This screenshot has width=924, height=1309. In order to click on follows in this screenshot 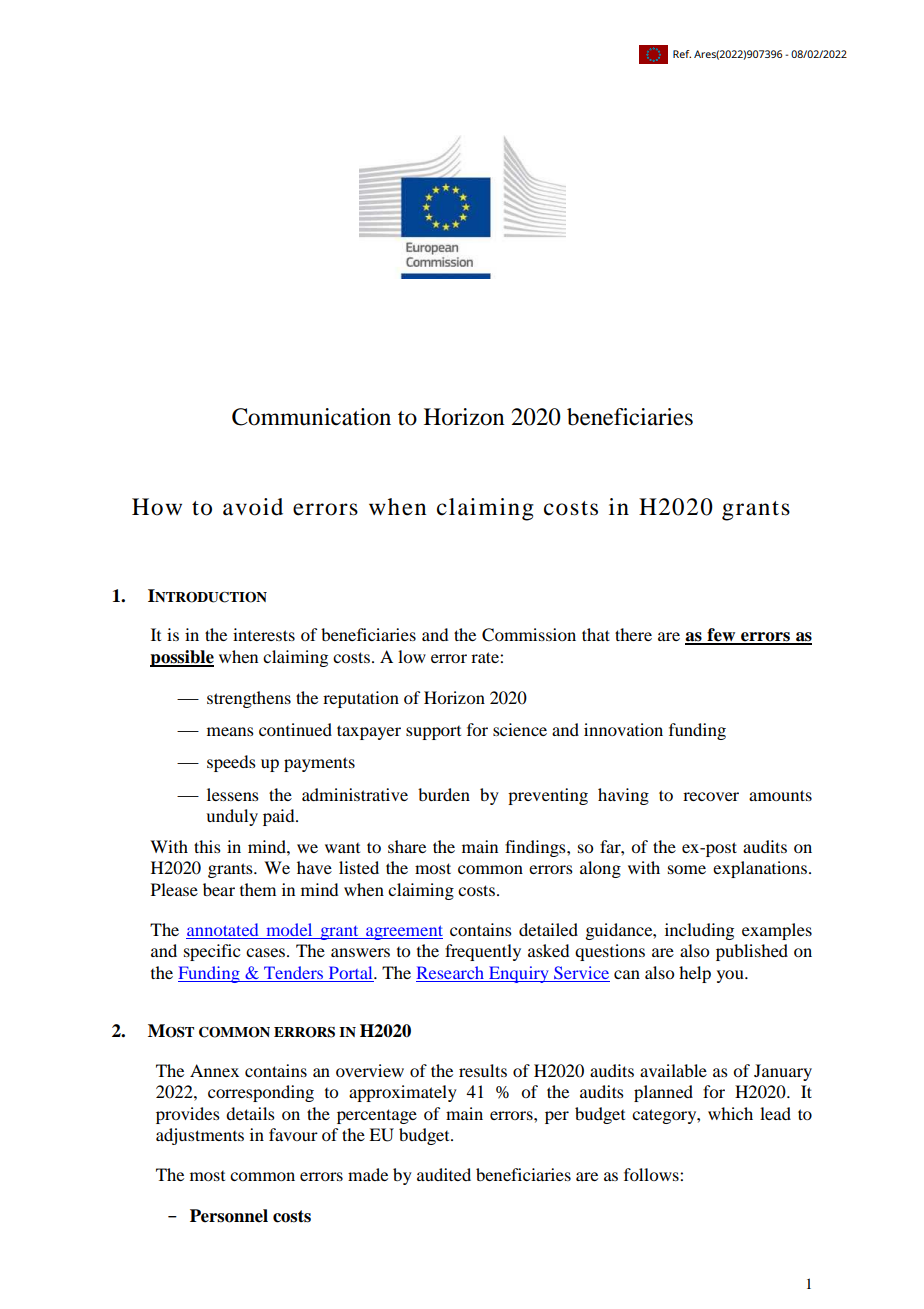, I will do `click(652, 1174)`.
